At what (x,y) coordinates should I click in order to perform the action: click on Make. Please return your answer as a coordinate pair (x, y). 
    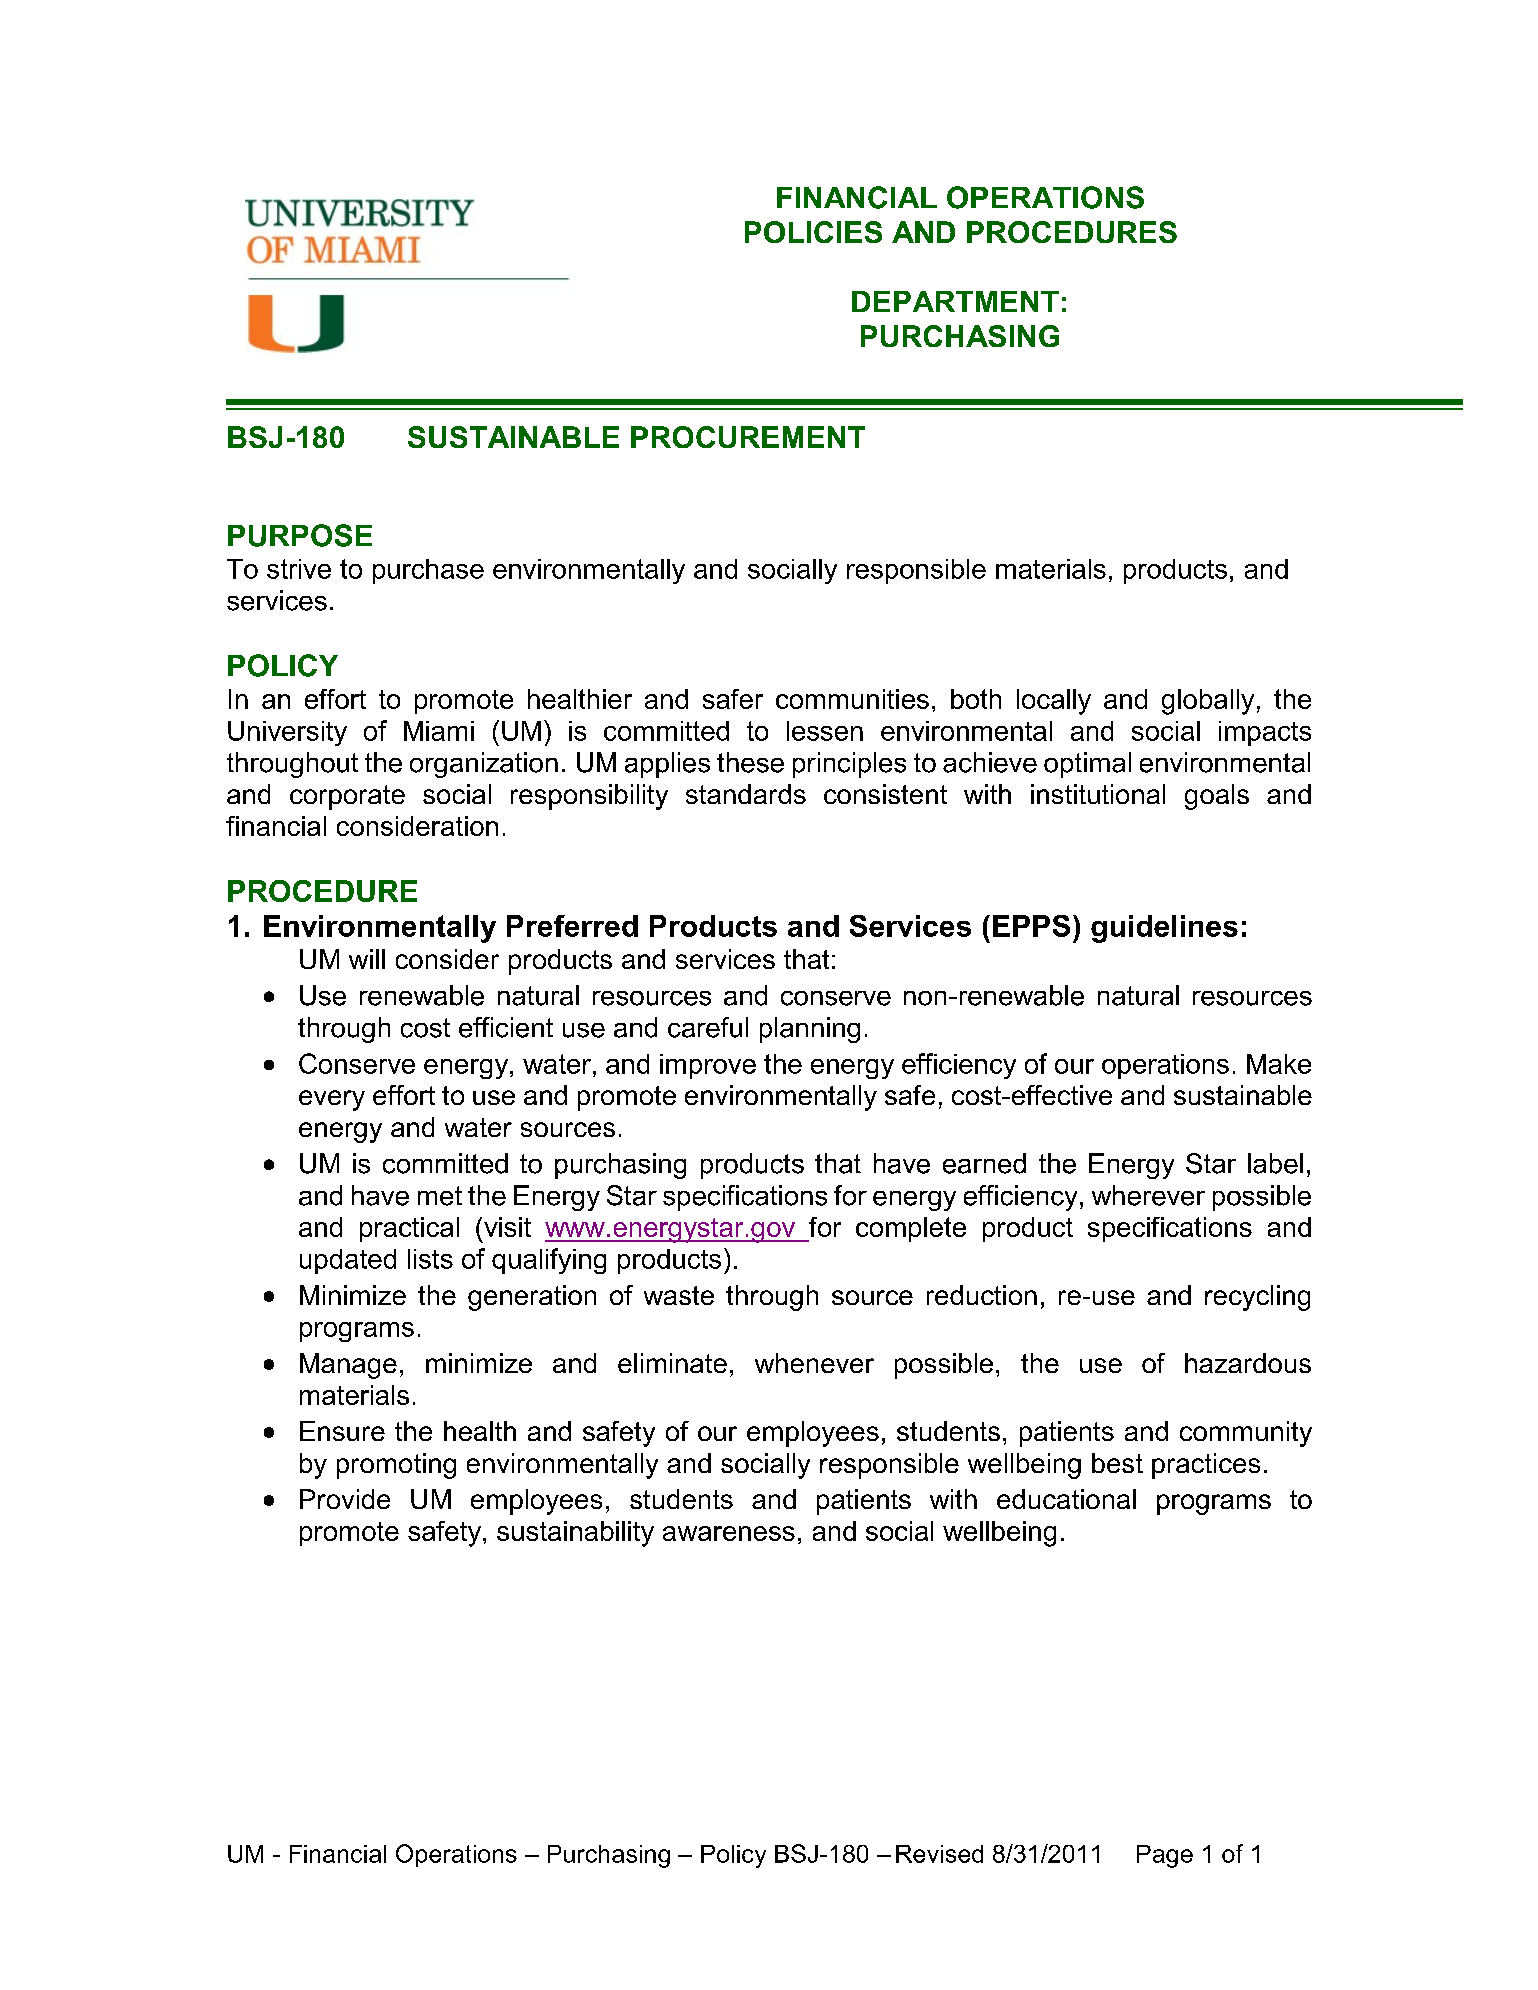
    Looking at the image, I should click on (1279, 1064).
